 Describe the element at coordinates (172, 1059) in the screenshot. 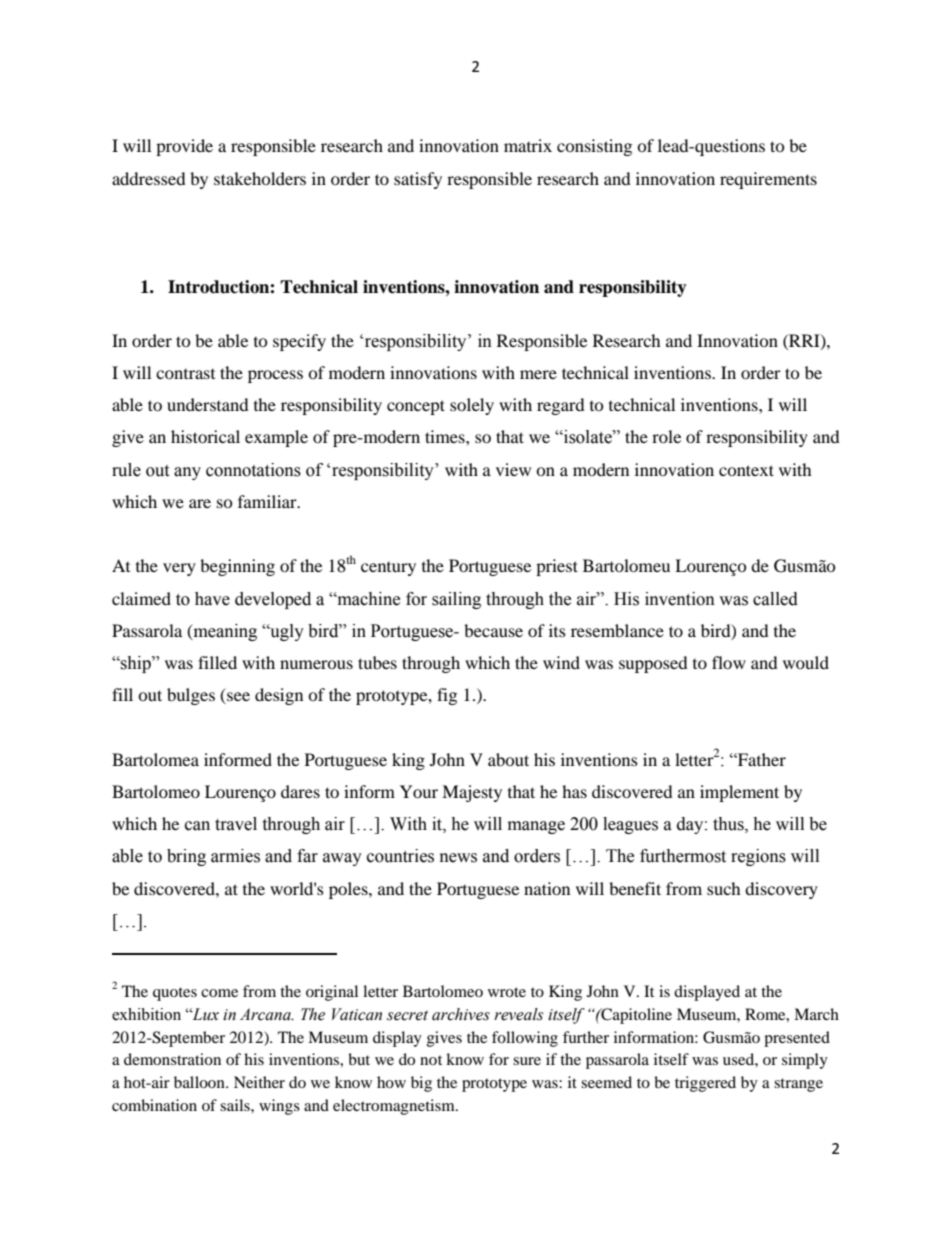

I see `demonstration` at that location.
